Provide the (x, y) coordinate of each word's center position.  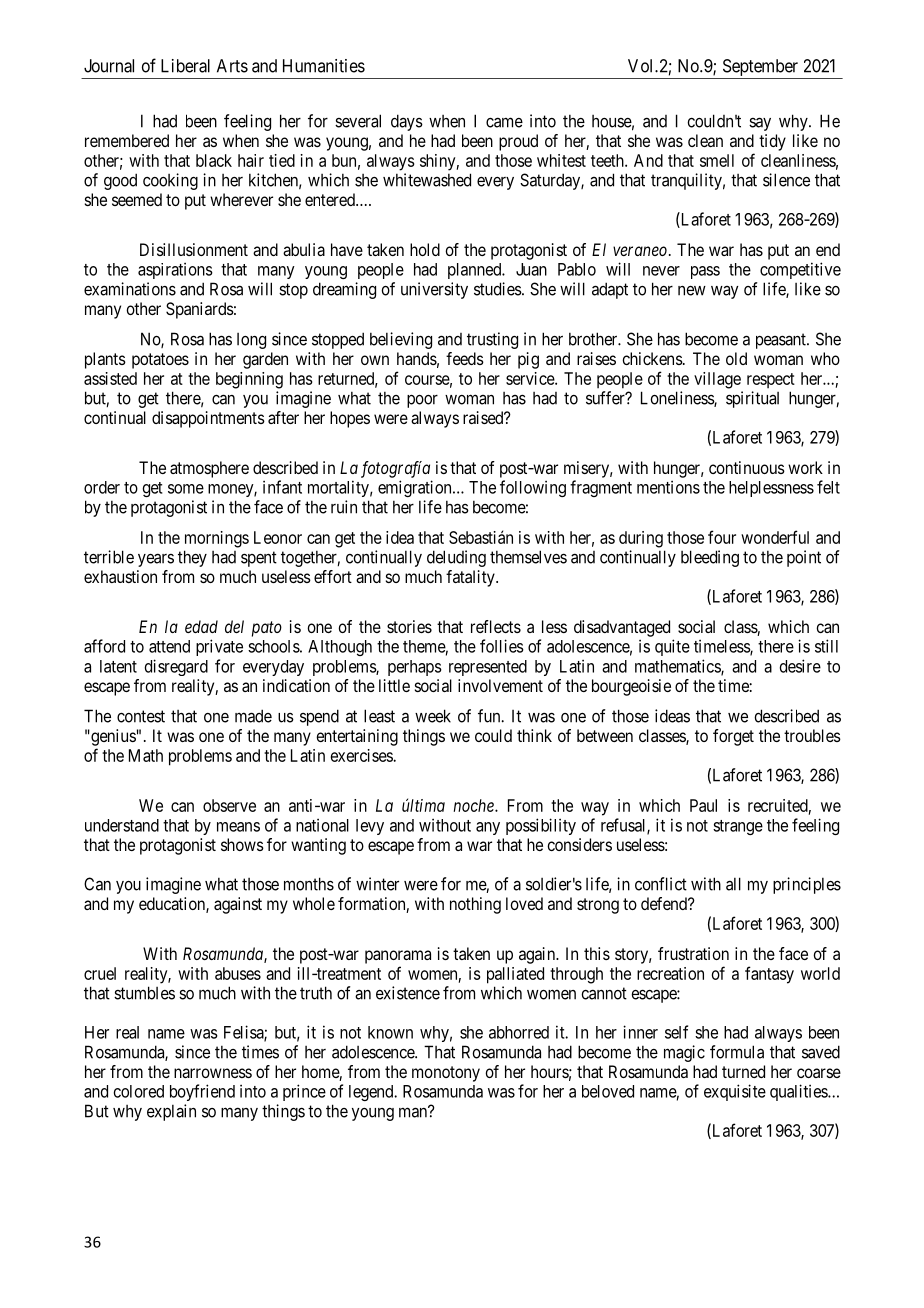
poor (422, 401)
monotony (446, 1074)
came (504, 122)
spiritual (752, 399)
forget (733, 737)
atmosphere (209, 469)
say (760, 124)
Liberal (185, 66)
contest (141, 716)
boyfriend (202, 1092)
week (433, 716)
